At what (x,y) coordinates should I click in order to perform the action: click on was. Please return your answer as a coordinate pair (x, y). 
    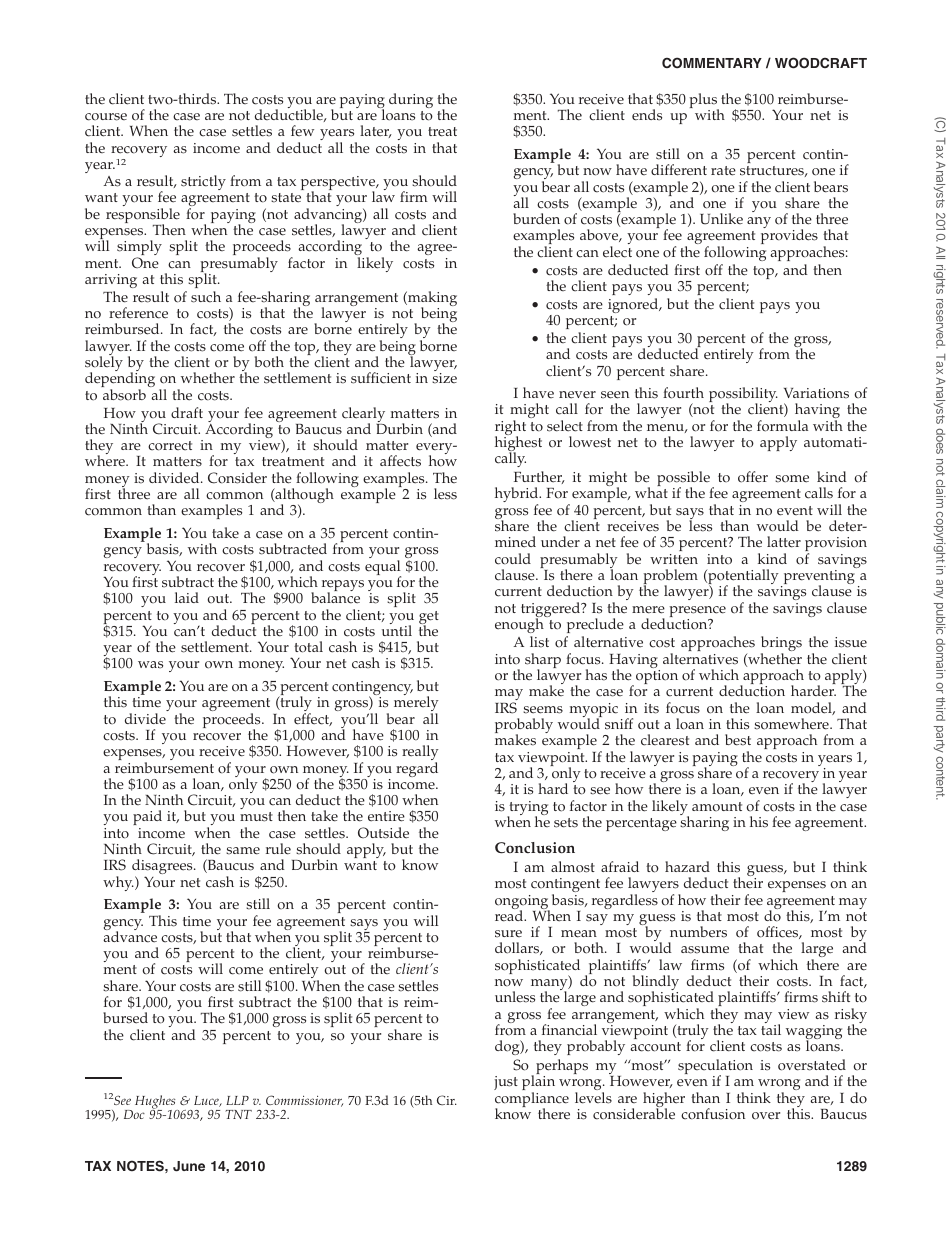
    Looking at the image, I should click on (150, 665).
